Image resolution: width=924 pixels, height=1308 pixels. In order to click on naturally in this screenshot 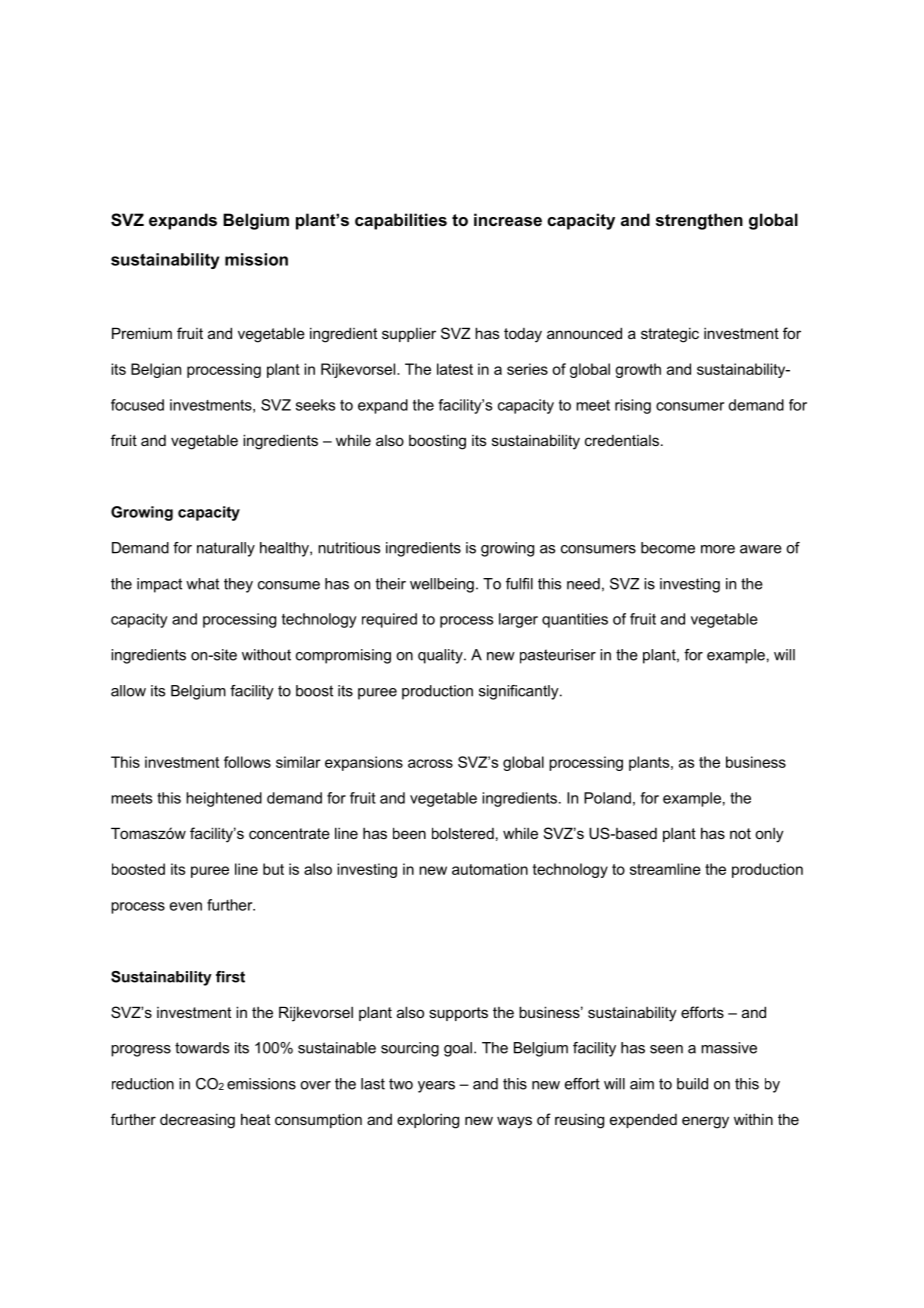, I will do `click(226, 549)`.
